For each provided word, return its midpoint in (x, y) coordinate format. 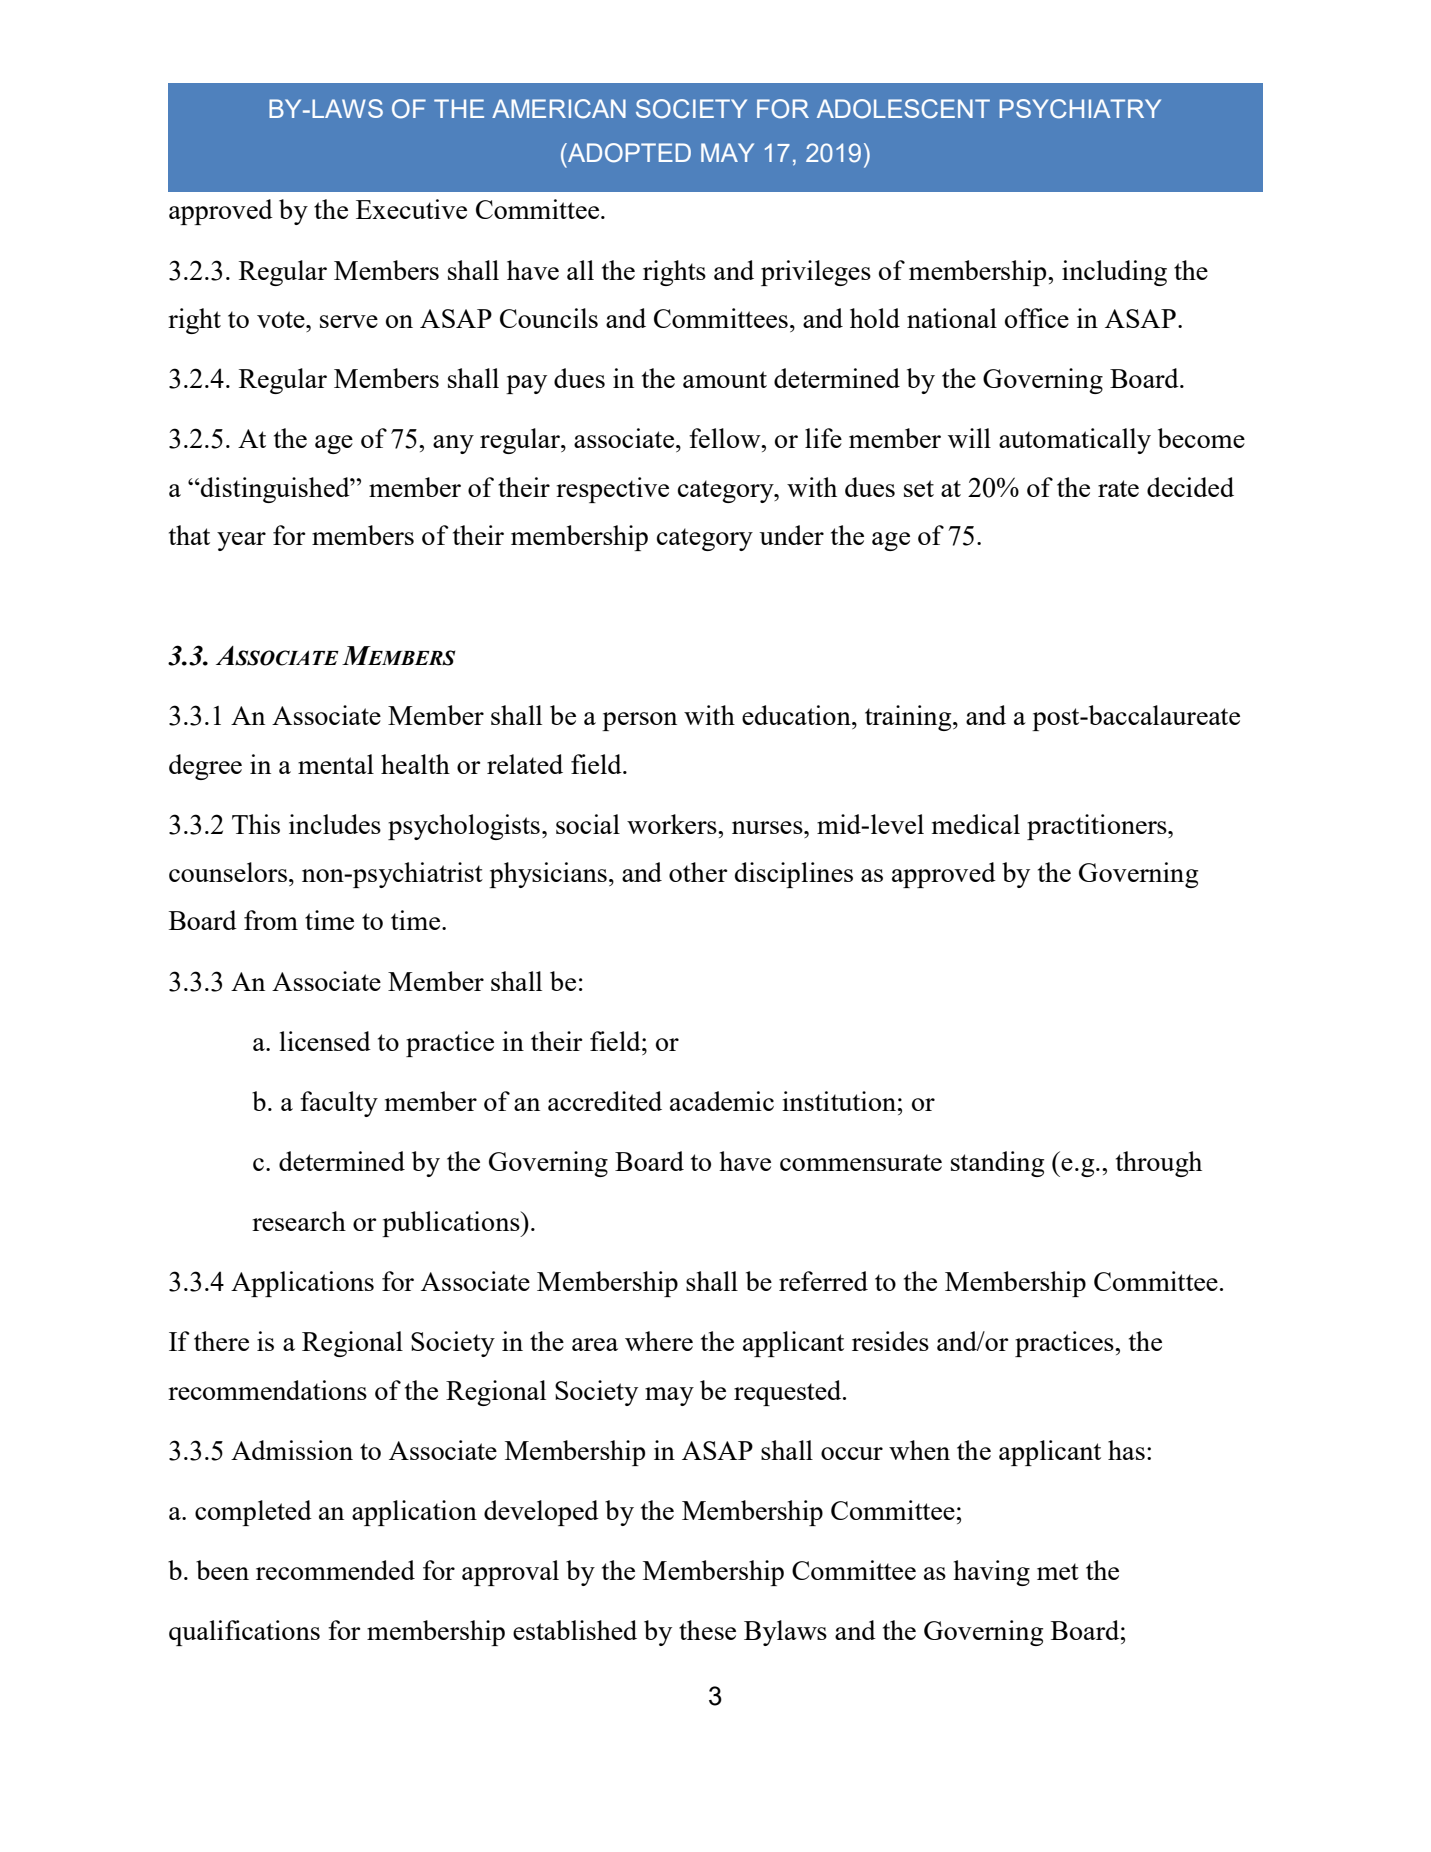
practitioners (1098, 827)
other (698, 872)
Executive (411, 209)
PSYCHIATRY (1080, 109)
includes (335, 824)
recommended (335, 1570)
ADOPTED (628, 153)
